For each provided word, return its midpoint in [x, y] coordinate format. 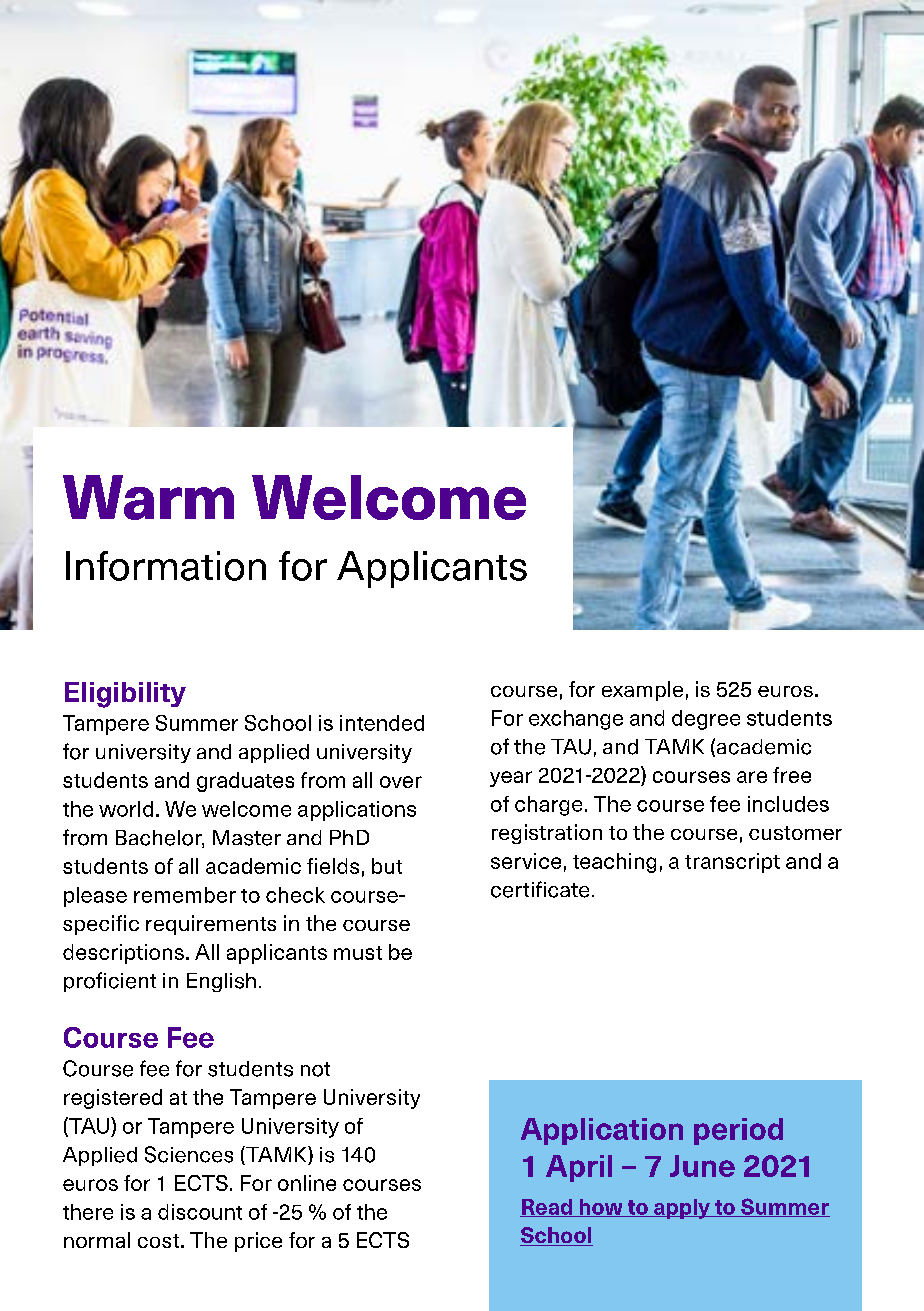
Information [166, 566]
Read [547, 1208]
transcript [732, 863]
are [752, 777]
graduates [245, 782]
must [358, 953]
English [221, 982]
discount [200, 1212]
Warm [148, 497]
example [642, 691]
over [401, 782]
